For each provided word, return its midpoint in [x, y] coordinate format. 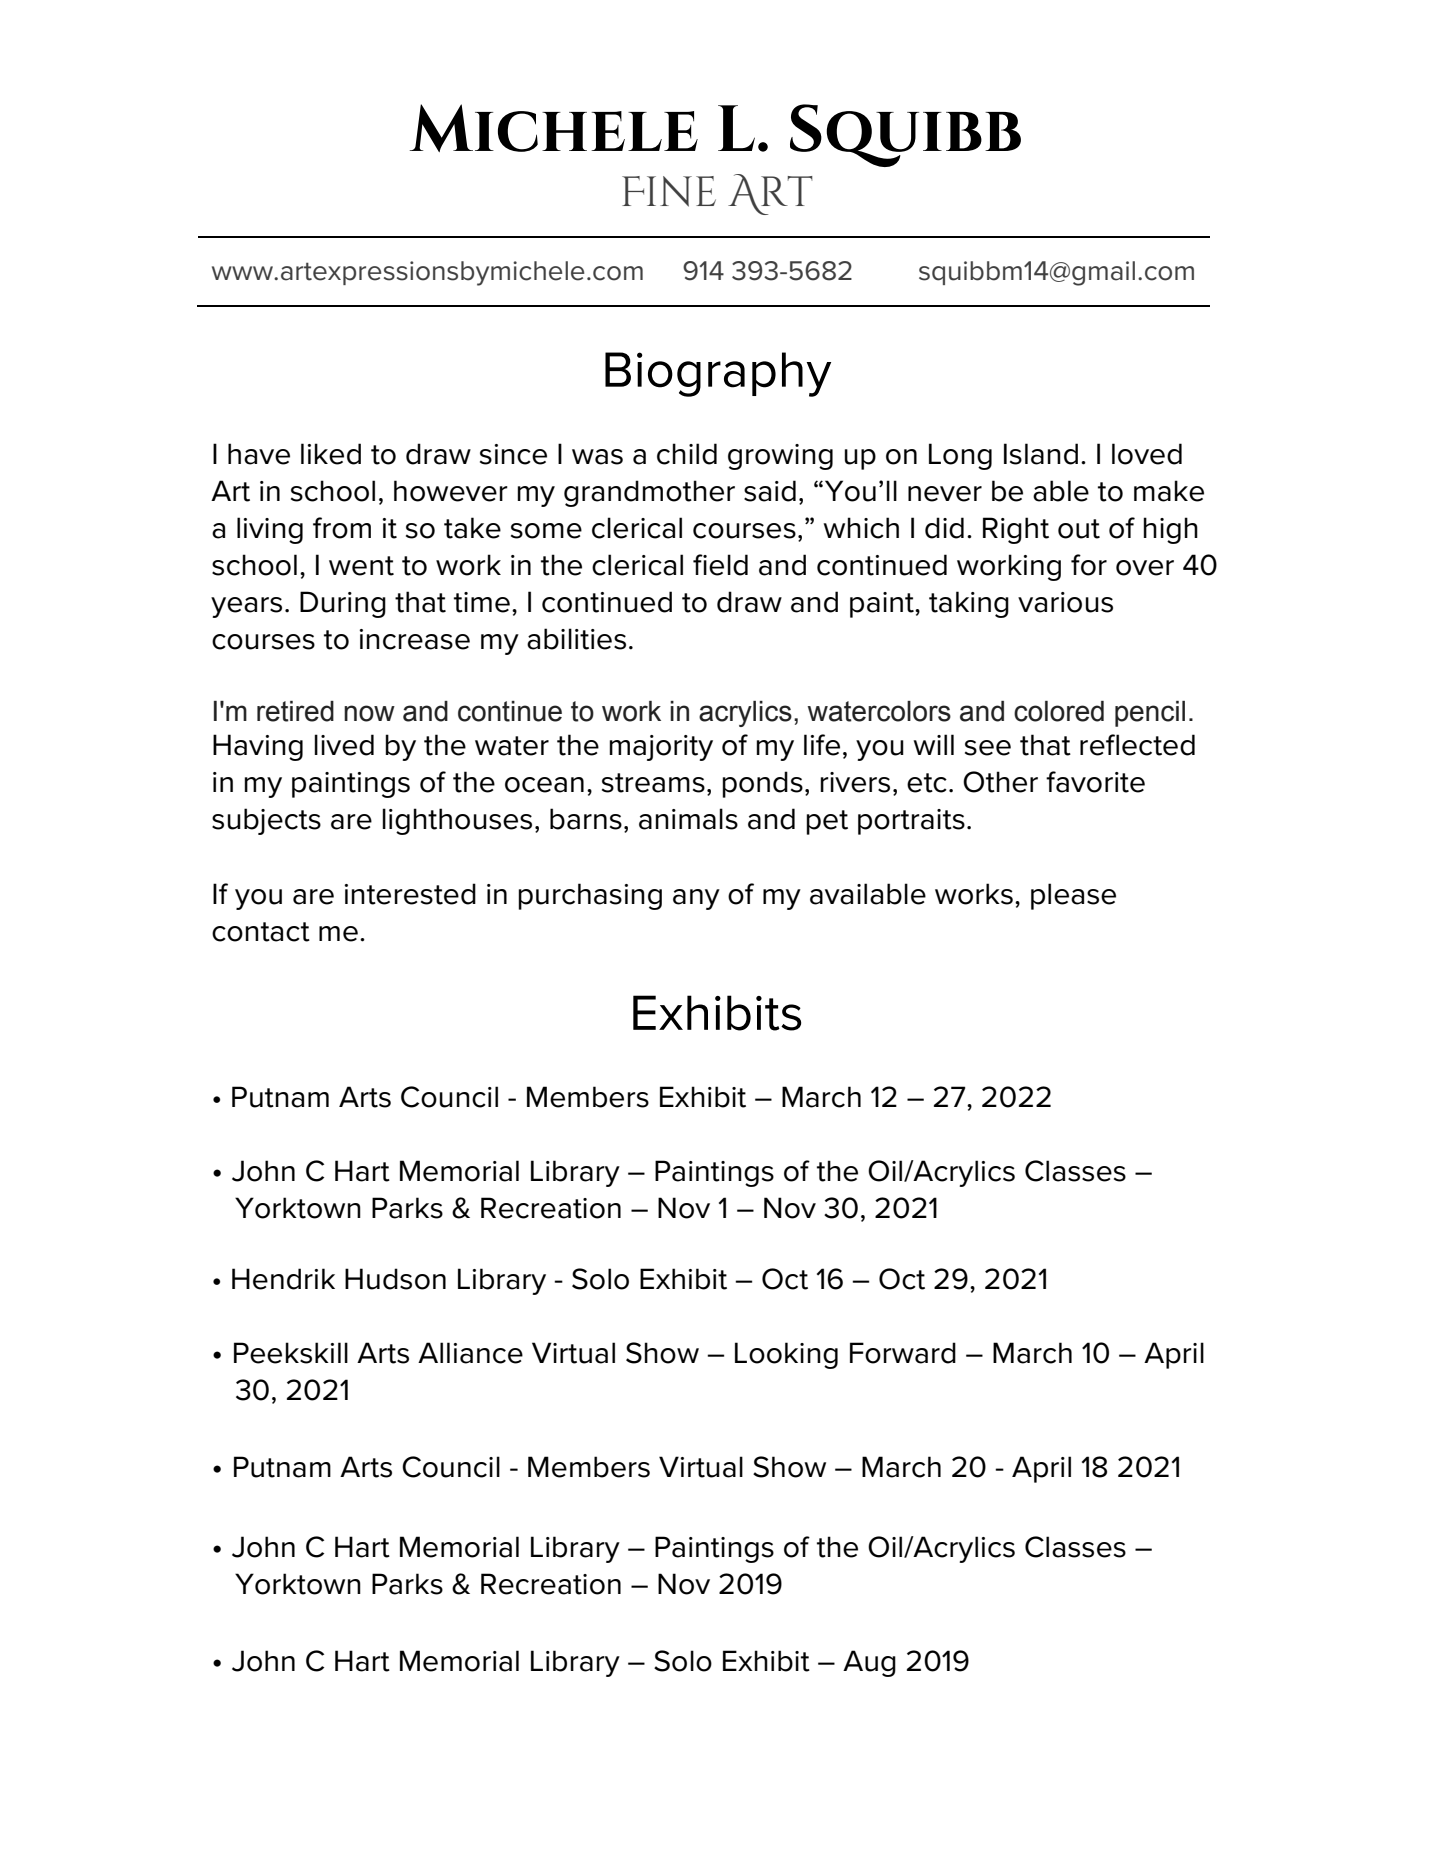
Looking [786, 1355]
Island [1041, 454]
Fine [669, 191]
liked [331, 454]
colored [1059, 711]
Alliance [470, 1353]
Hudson [395, 1279]
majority [661, 748]
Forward [903, 1353]
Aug [869, 1663]
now [369, 713]
